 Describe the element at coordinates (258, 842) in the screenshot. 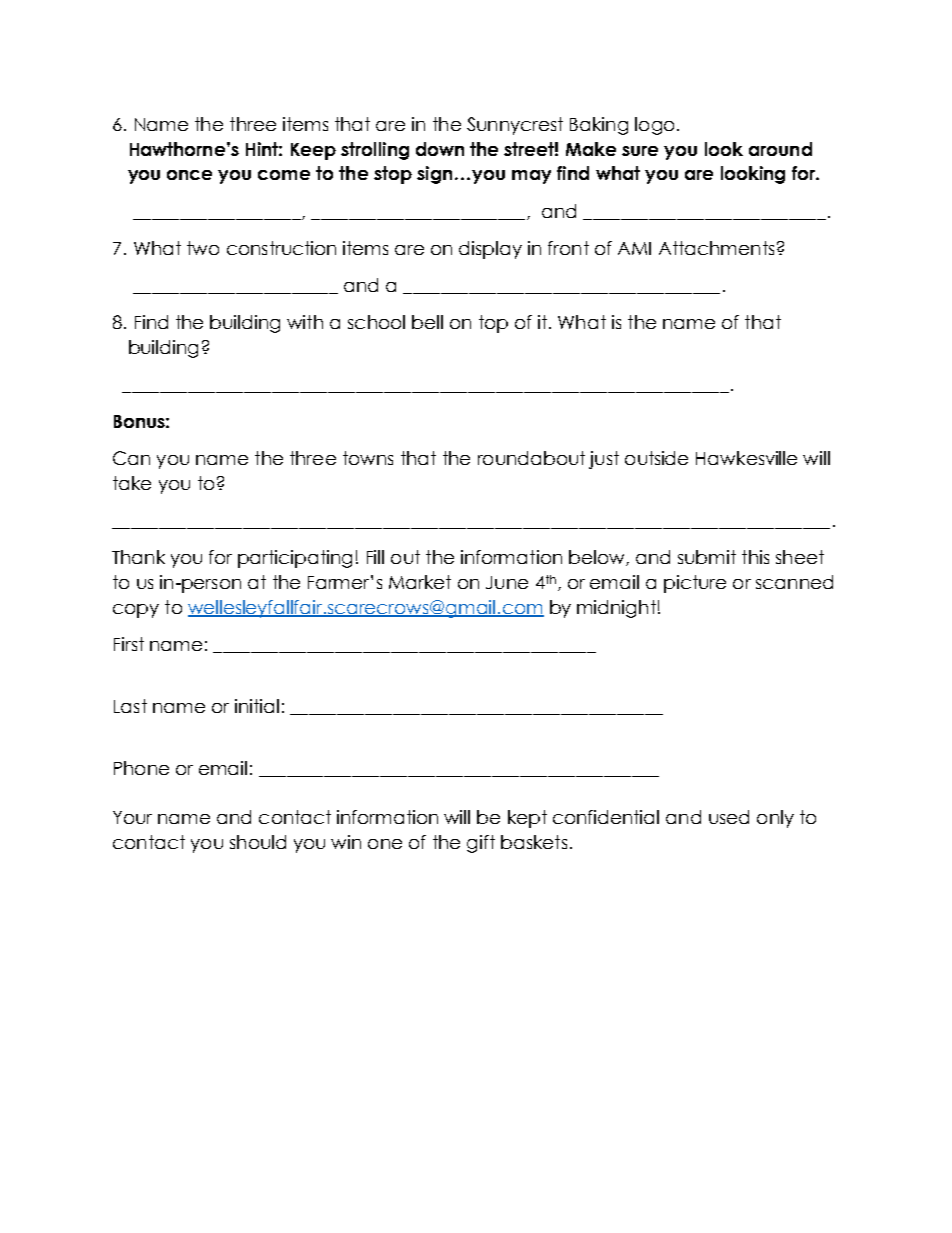

I see `should` at that location.
